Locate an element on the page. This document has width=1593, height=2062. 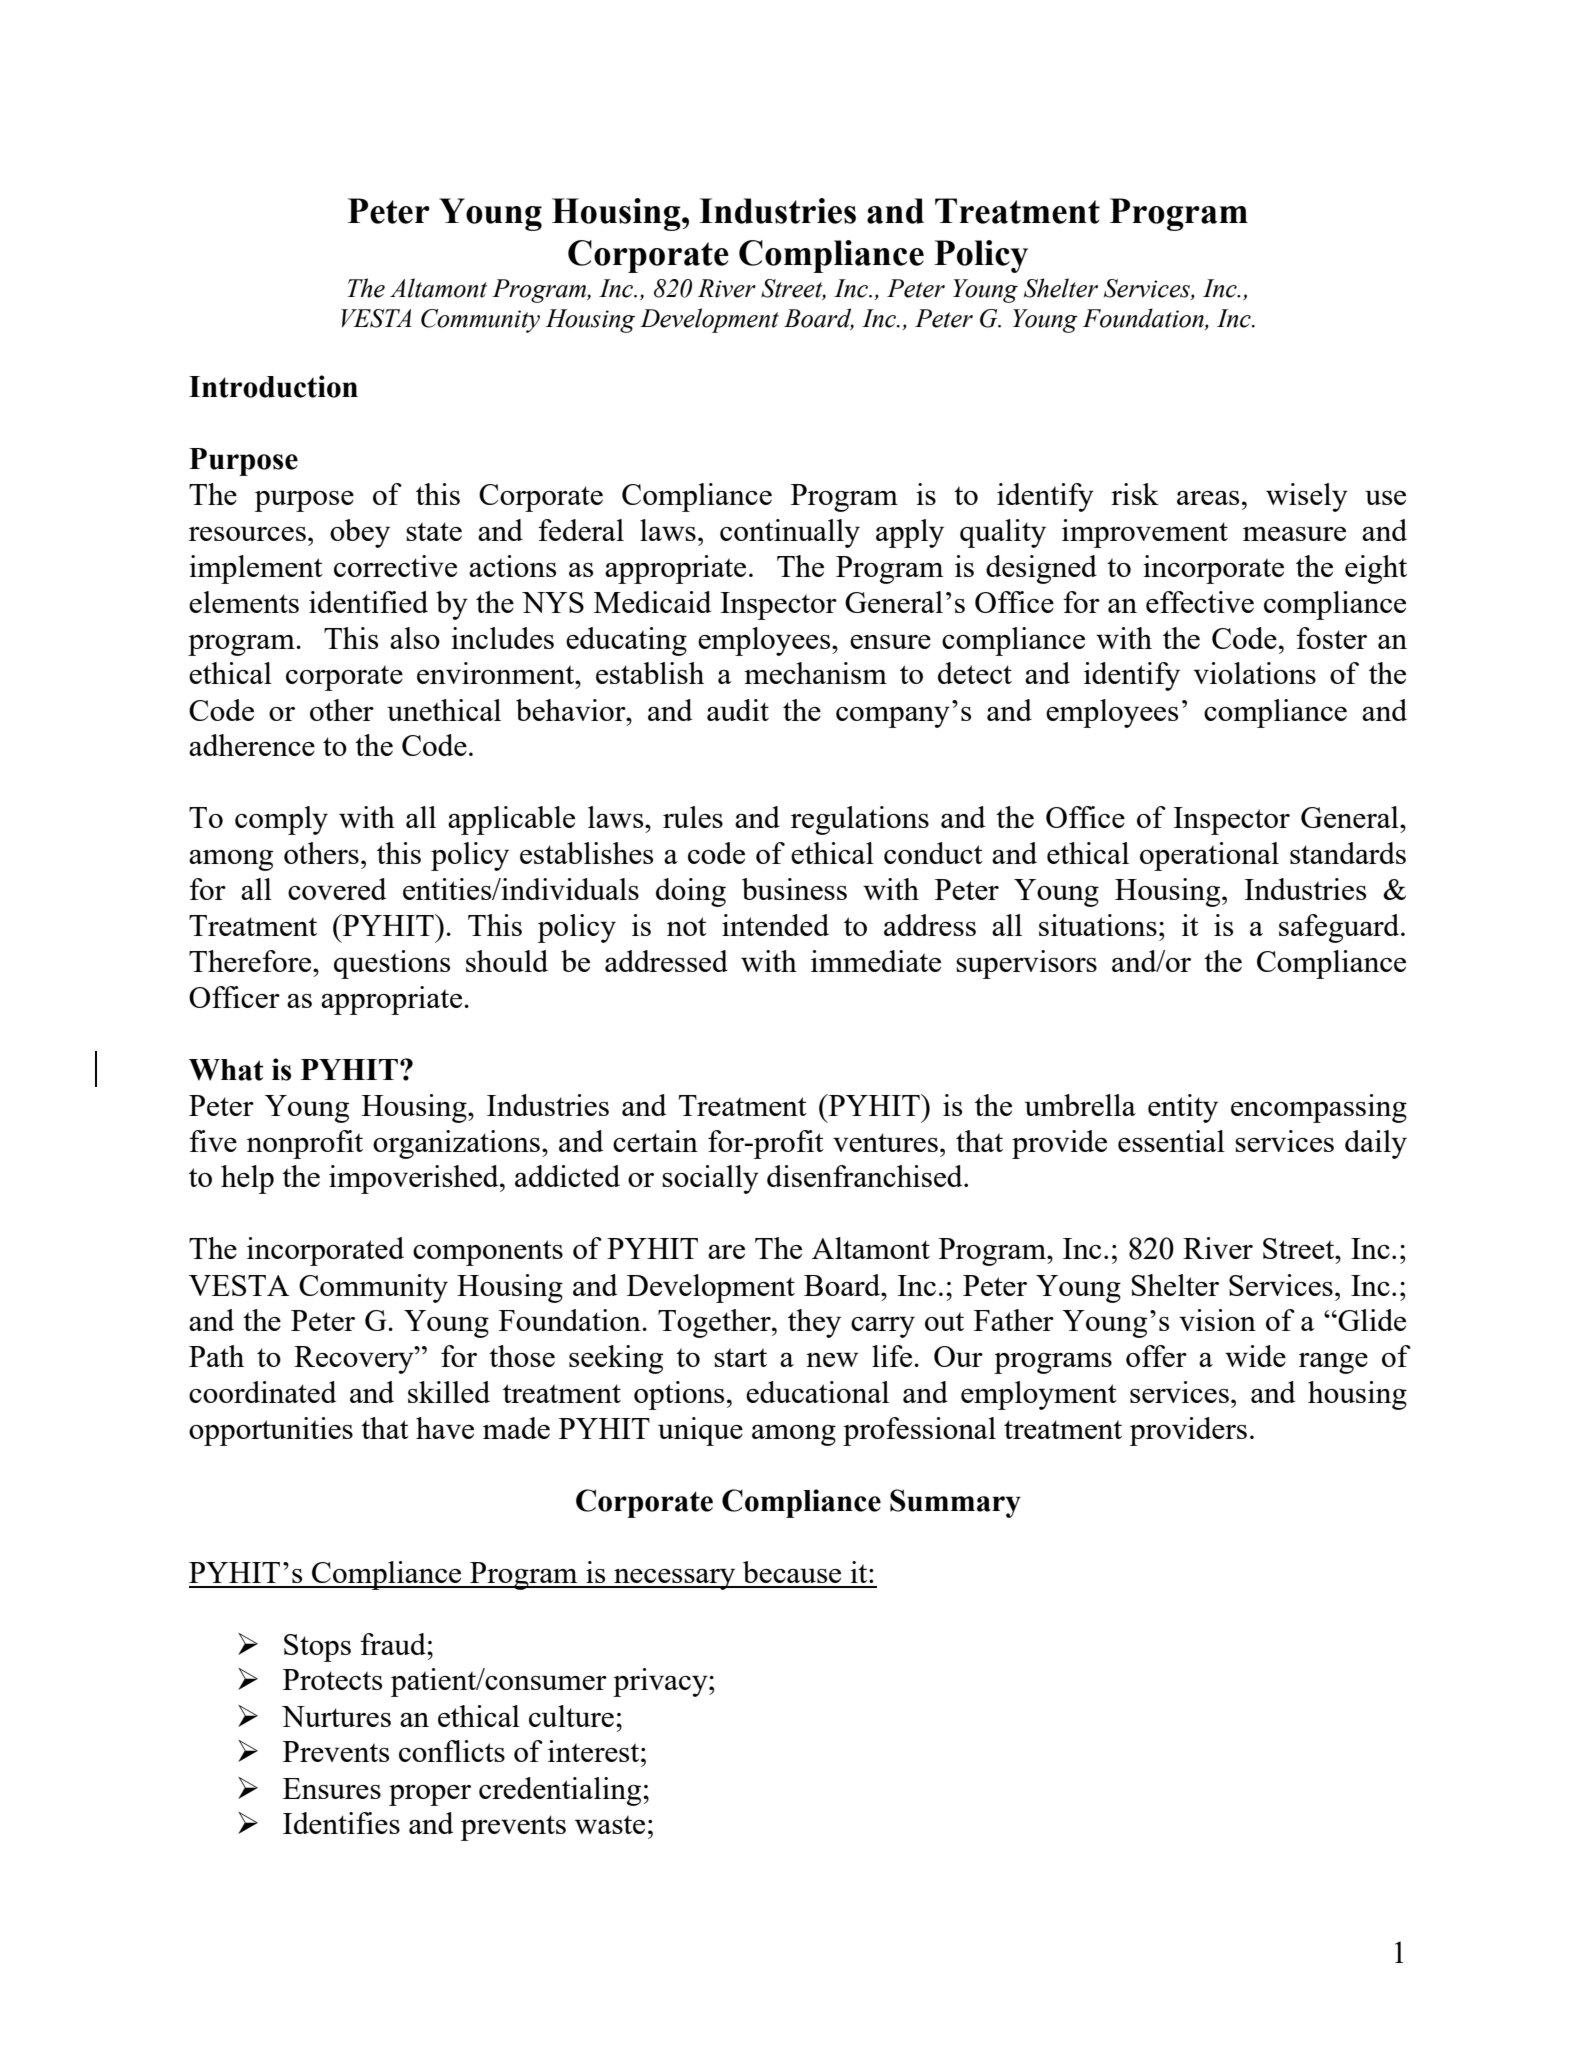
opportunities is located at coordinates (271, 1431).
